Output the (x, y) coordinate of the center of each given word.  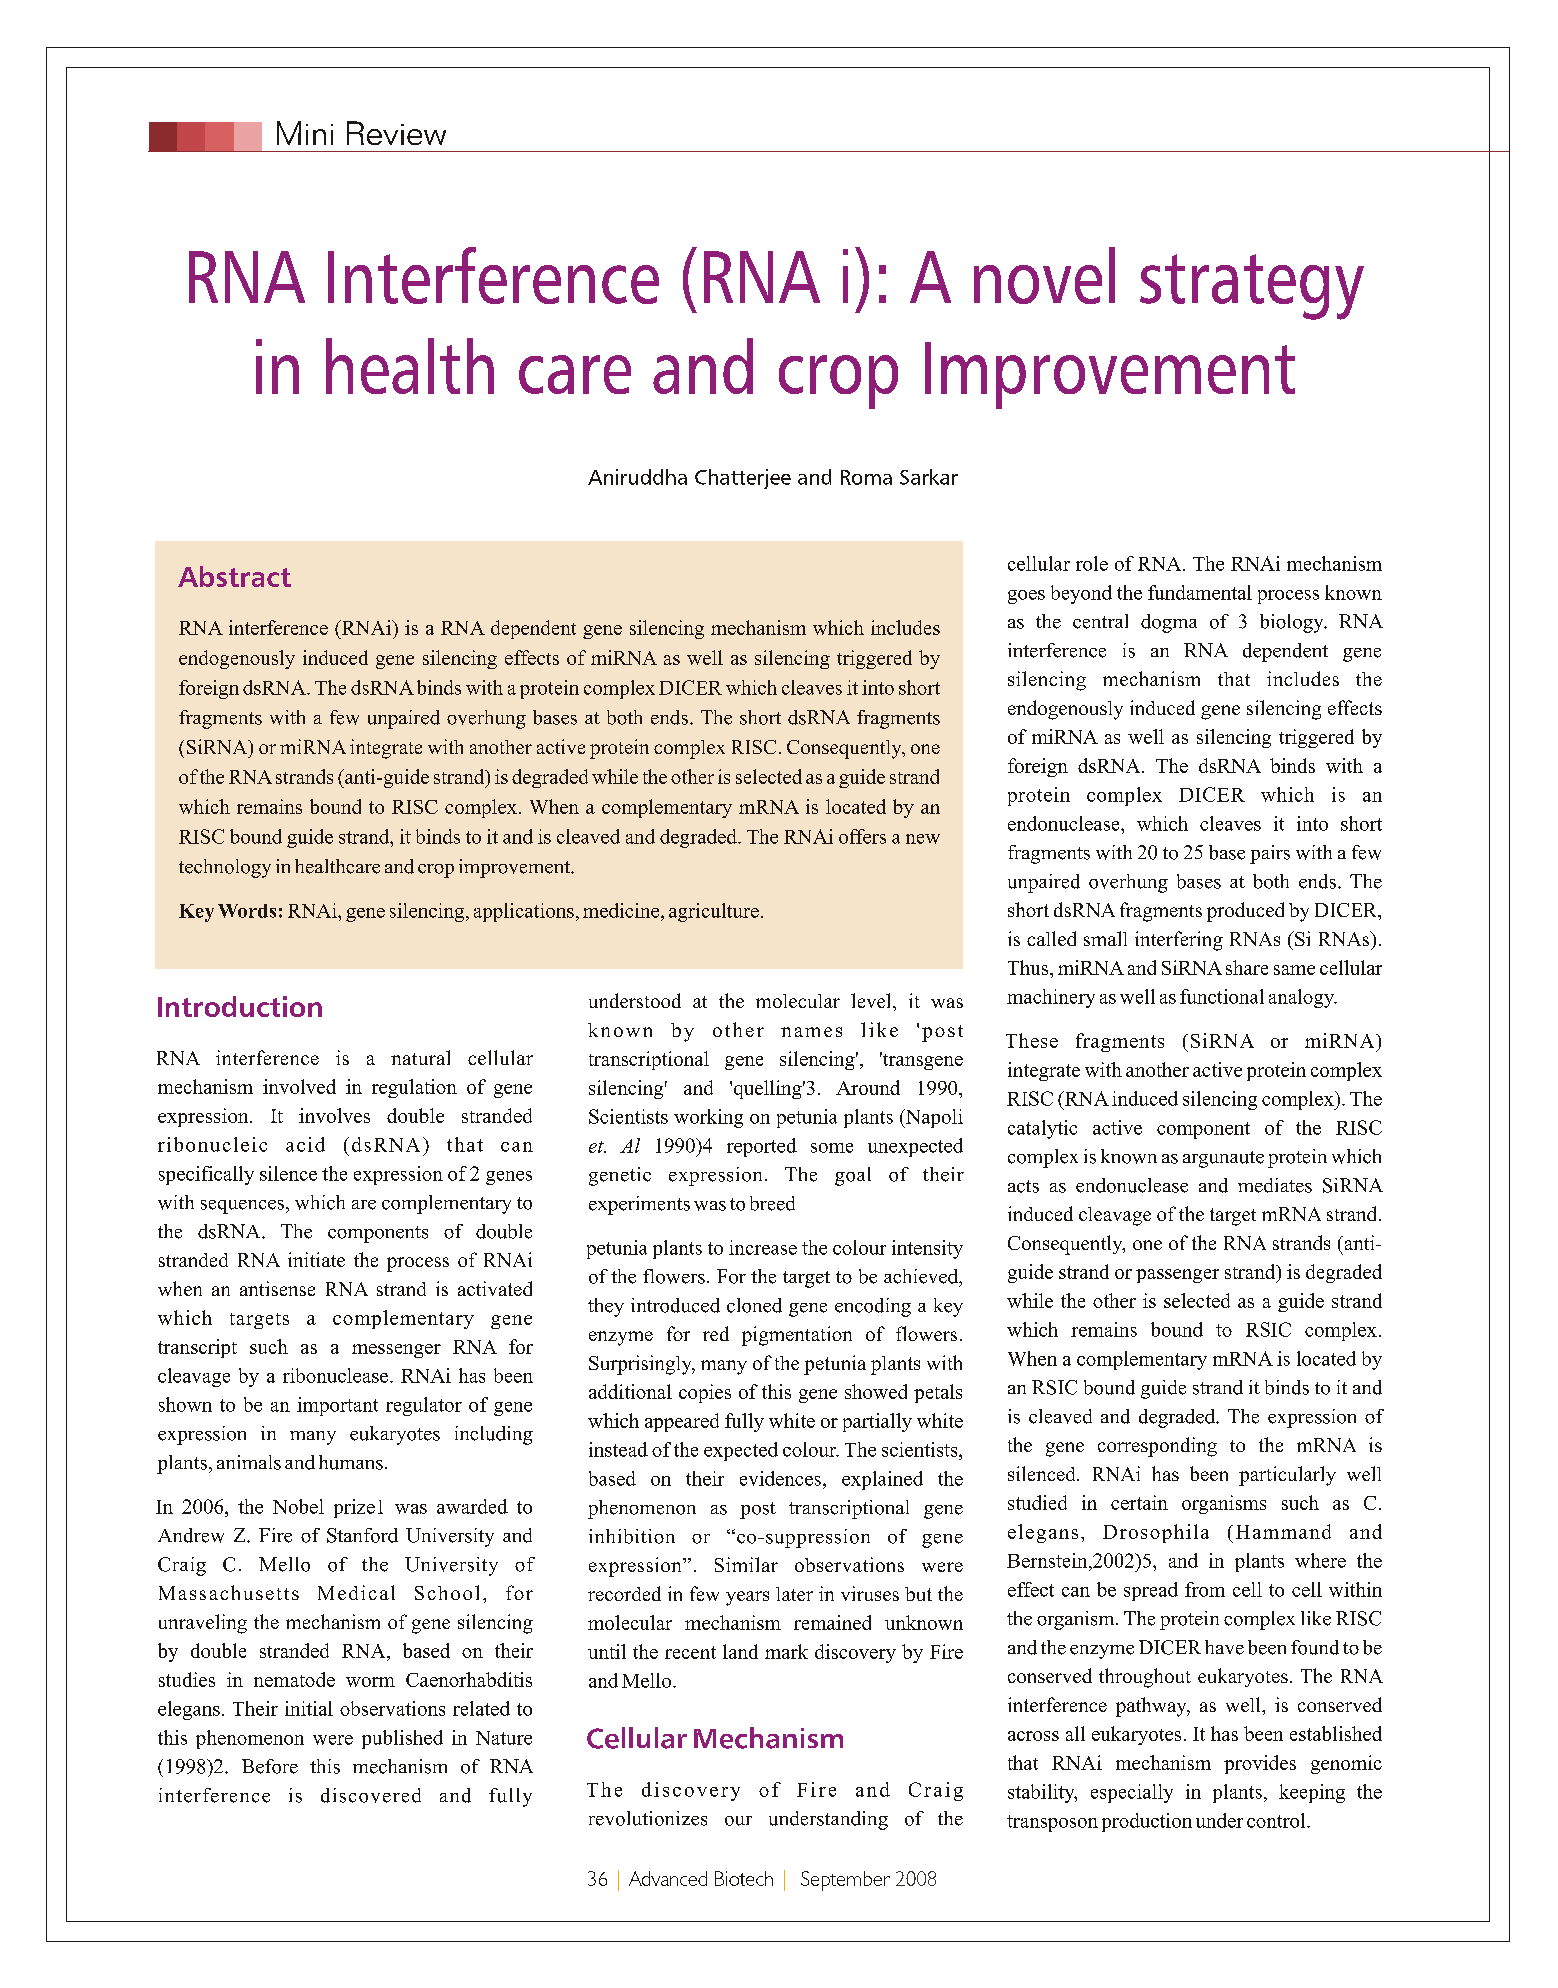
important (337, 1406)
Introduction (240, 1006)
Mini (305, 133)
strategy (1252, 287)
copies (705, 1393)
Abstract (234, 576)
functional (1222, 996)
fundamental (1200, 592)
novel (1044, 275)
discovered (371, 1795)
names (811, 1032)
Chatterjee (743, 479)
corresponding (1157, 1447)
